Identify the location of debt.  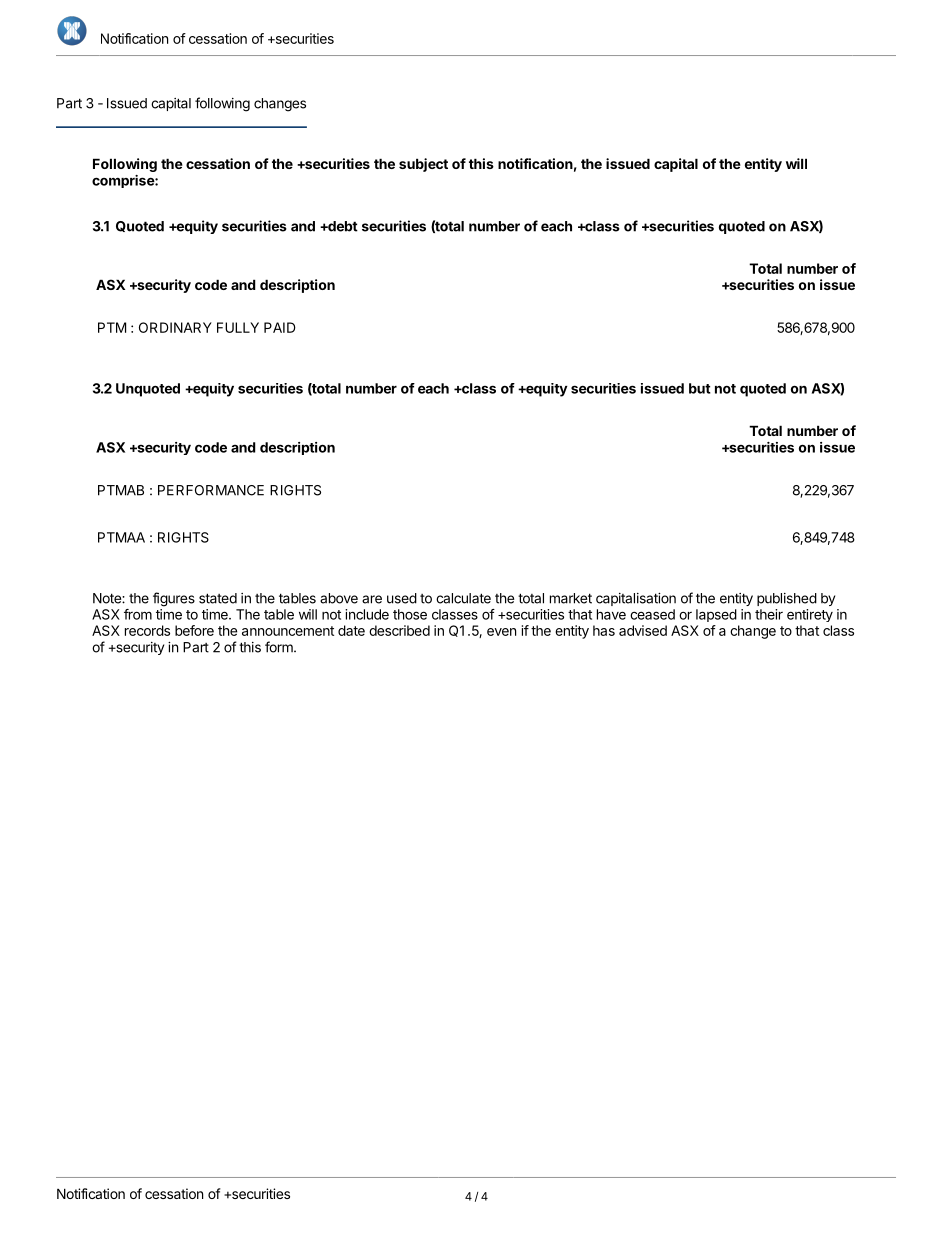
(342, 226).
